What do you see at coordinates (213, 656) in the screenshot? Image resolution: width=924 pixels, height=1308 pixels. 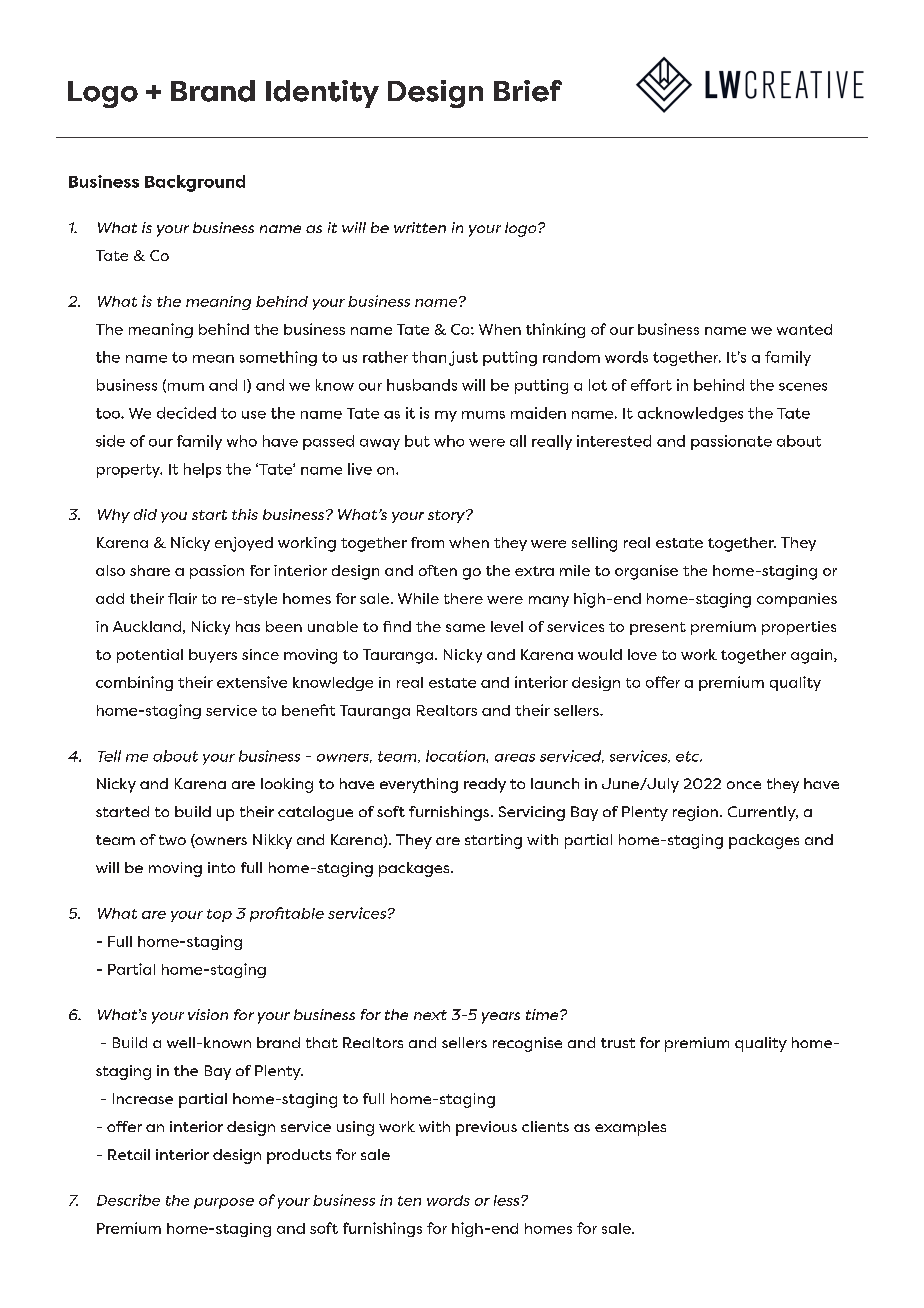 I see `buyers` at bounding box center [213, 656].
